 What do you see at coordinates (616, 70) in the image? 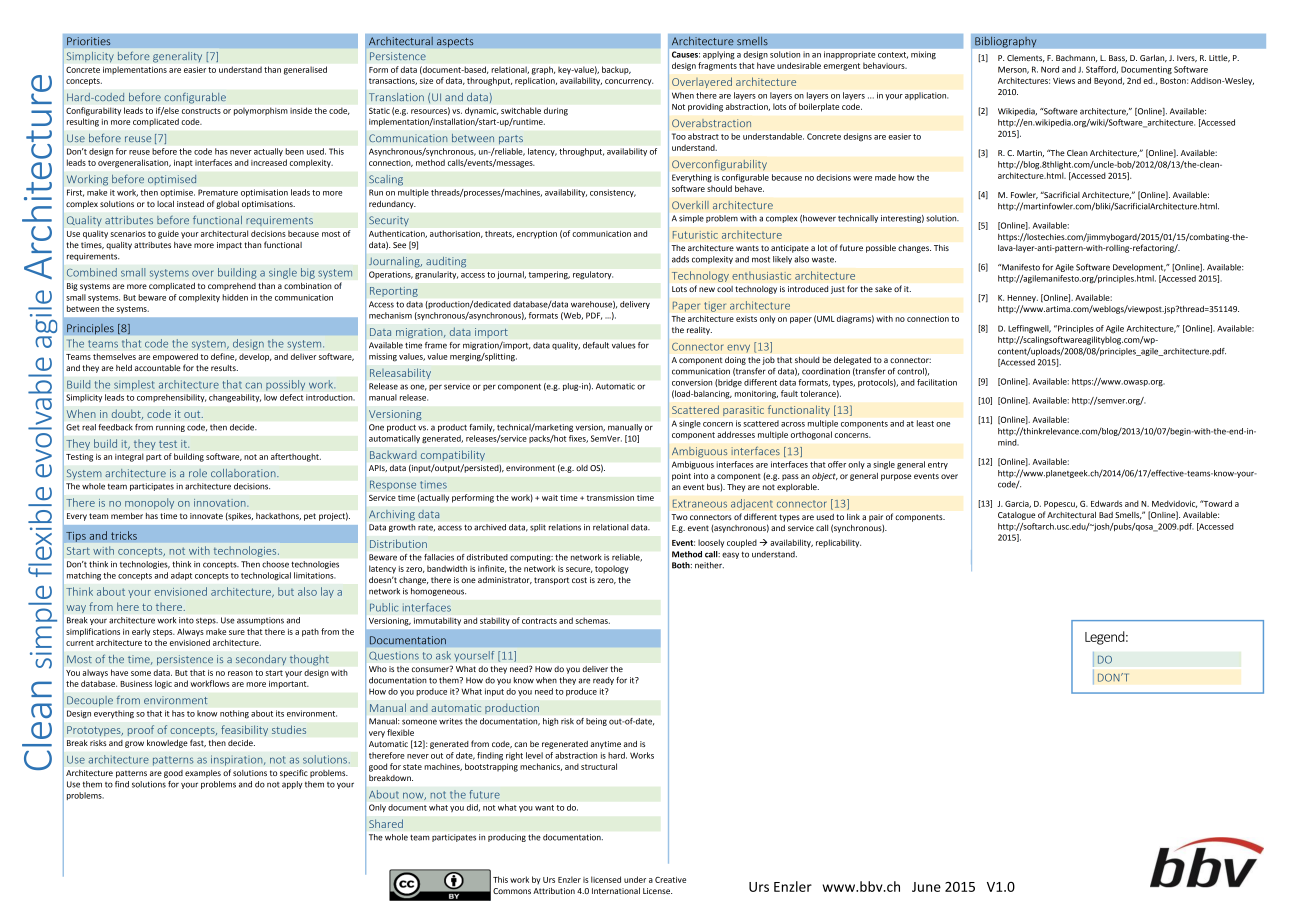
I see `backup` at bounding box center [616, 70].
